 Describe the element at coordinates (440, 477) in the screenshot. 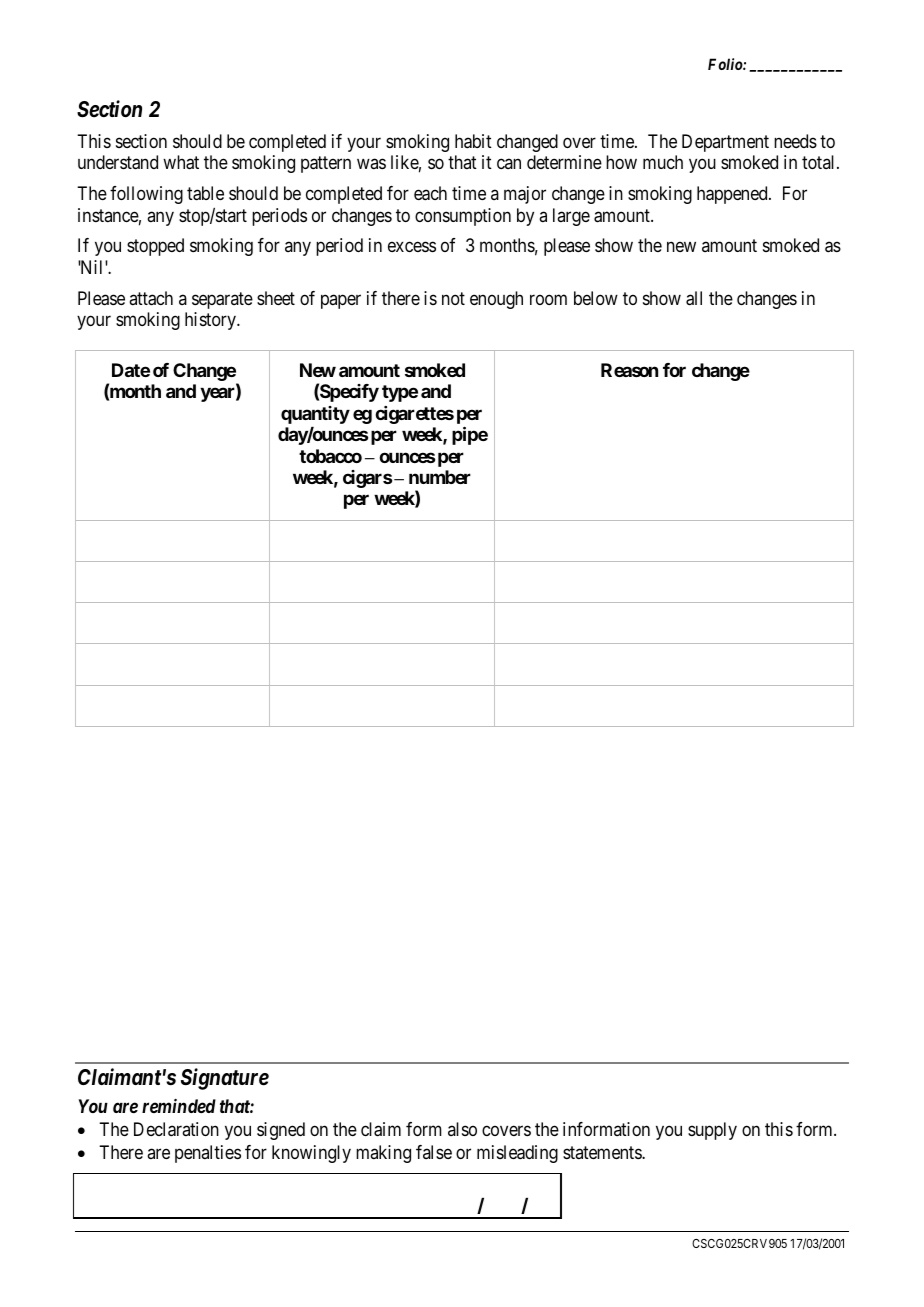

I see `number` at that location.
